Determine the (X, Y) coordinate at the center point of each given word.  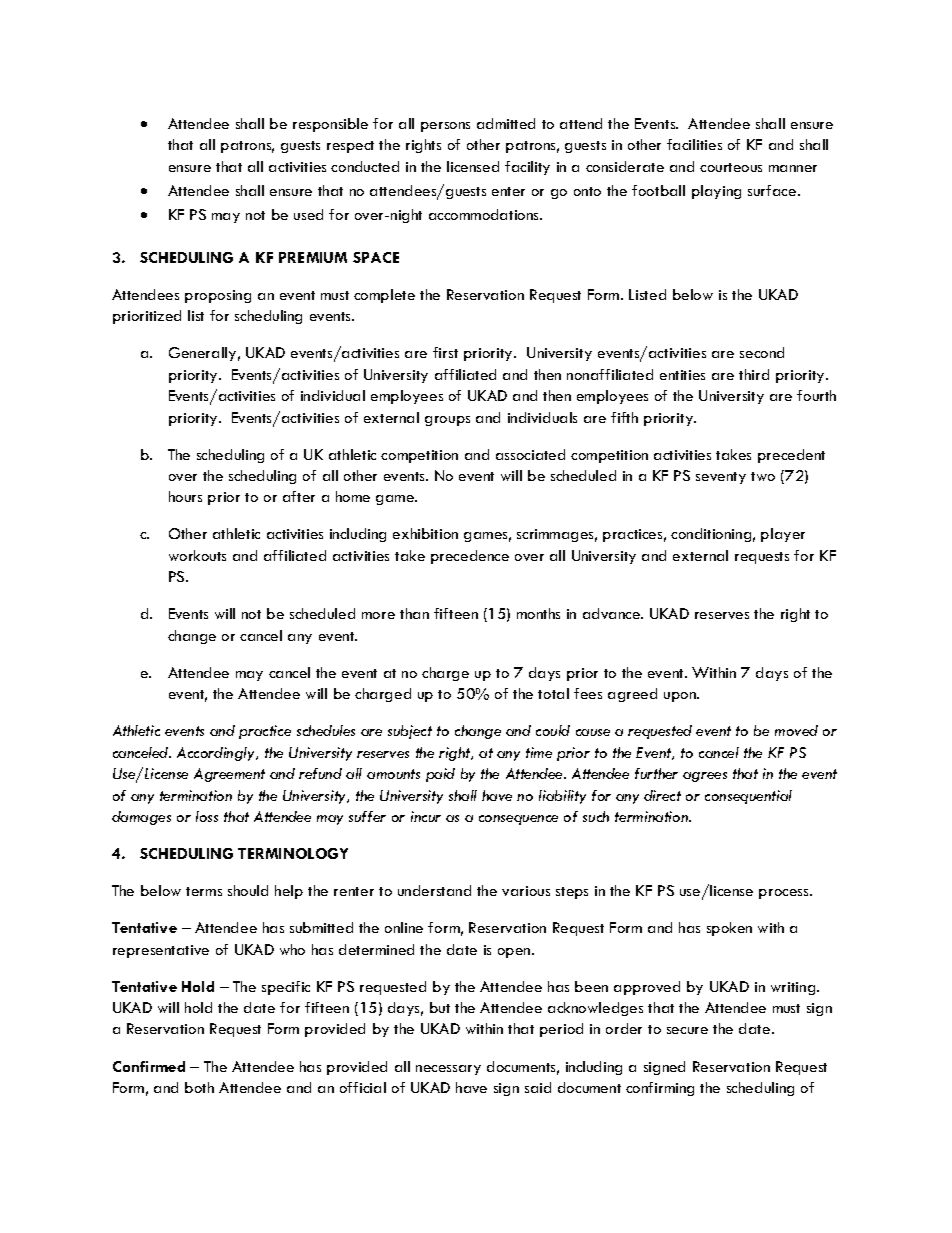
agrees (705, 777)
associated (530, 454)
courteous (731, 167)
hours (185, 496)
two (763, 476)
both (199, 1087)
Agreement (229, 775)
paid (440, 775)
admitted (506, 123)
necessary (448, 1070)
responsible (330, 125)
